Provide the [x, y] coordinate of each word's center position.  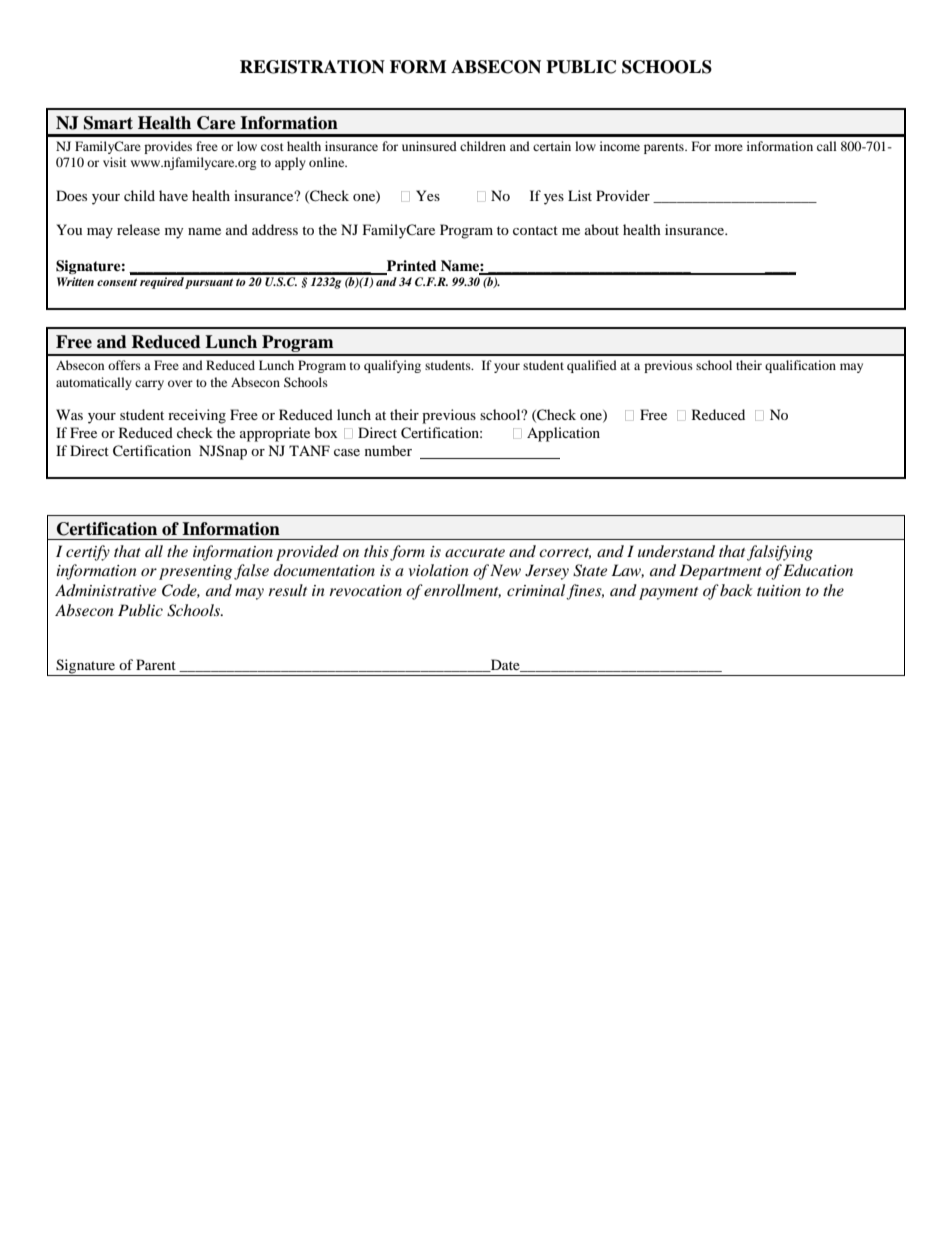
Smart [108, 123]
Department [720, 572]
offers [124, 365]
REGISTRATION [312, 67]
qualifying [392, 366]
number [388, 450]
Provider [623, 195]
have [173, 195]
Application [563, 434]
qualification [800, 366]
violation [439, 570]
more [729, 147]
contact [535, 230]
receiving [197, 416]
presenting [195, 572]
